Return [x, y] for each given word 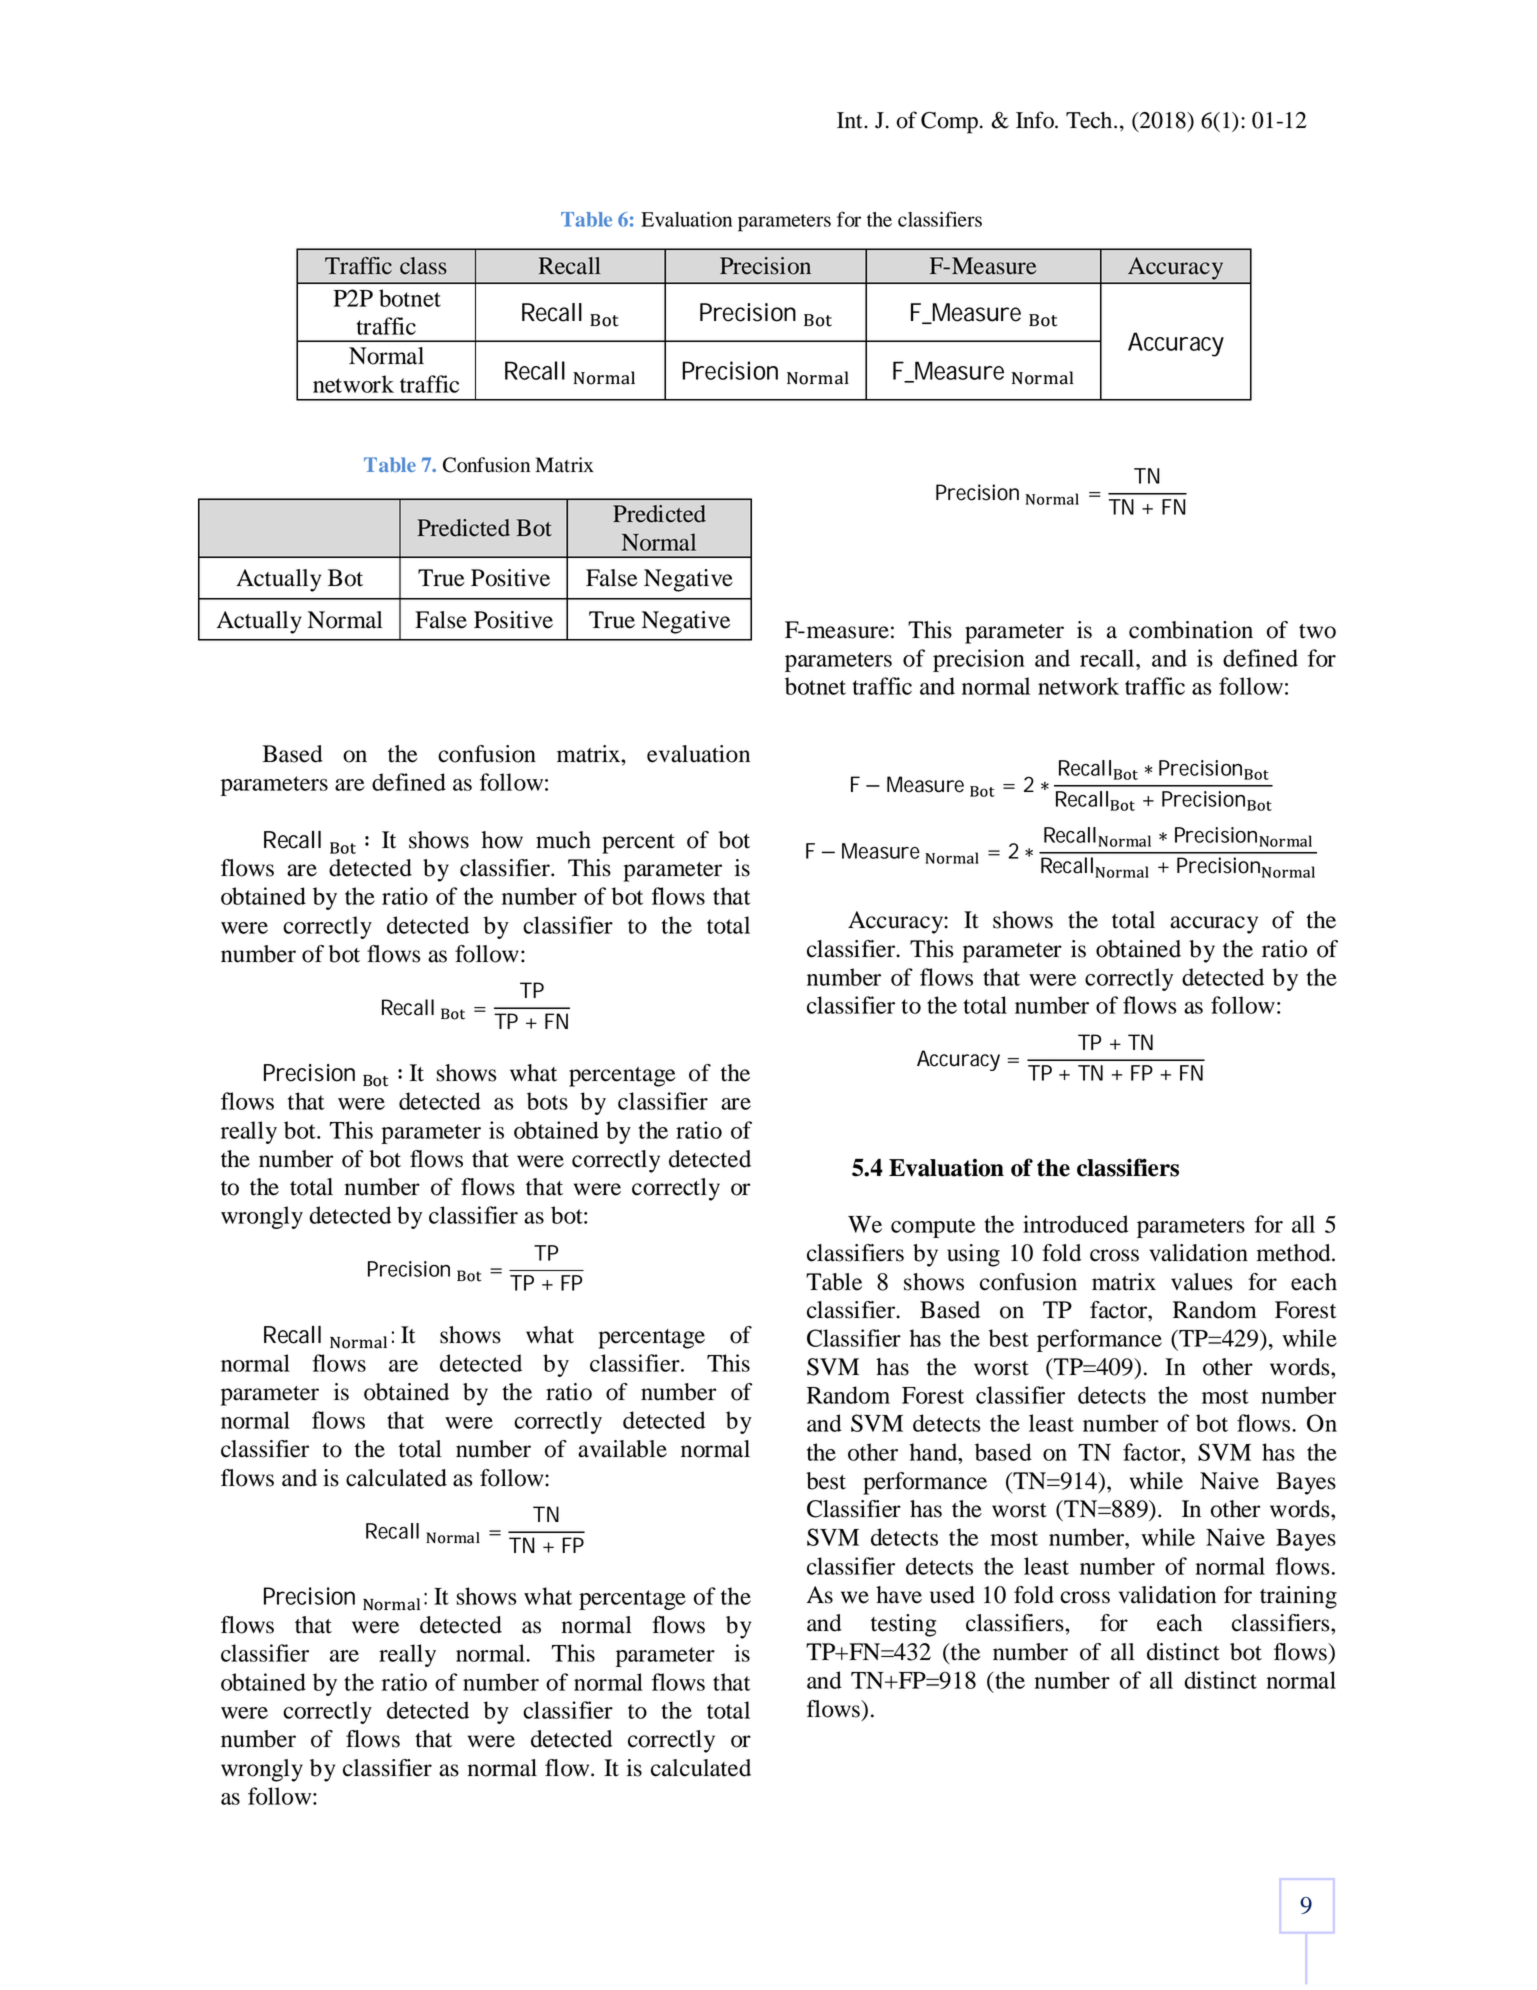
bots [547, 1101]
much [563, 840]
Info [1036, 120]
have [899, 1595]
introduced [1075, 1224]
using [973, 1255]
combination [1191, 630]
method [1295, 1253]
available [622, 1449]
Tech [1090, 120]
